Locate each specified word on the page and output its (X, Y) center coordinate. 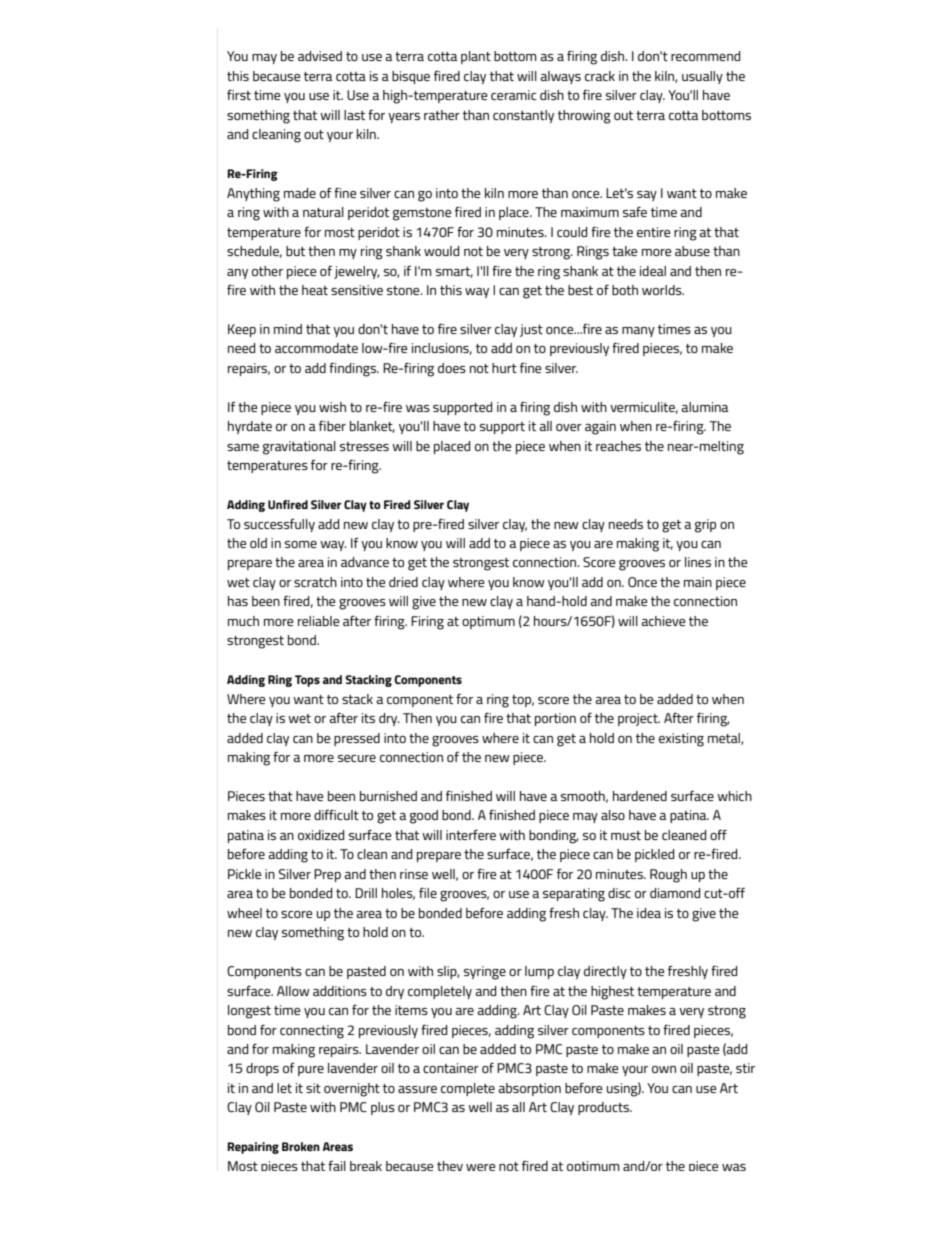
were (480, 1167)
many (638, 332)
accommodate (316, 348)
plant (476, 57)
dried (403, 582)
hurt (504, 368)
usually (702, 77)
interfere (471, 834)
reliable (318, 621)
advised (320, 56)
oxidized (321, 835)
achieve (663, 621)
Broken (301, 1146)
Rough (668, 876)
